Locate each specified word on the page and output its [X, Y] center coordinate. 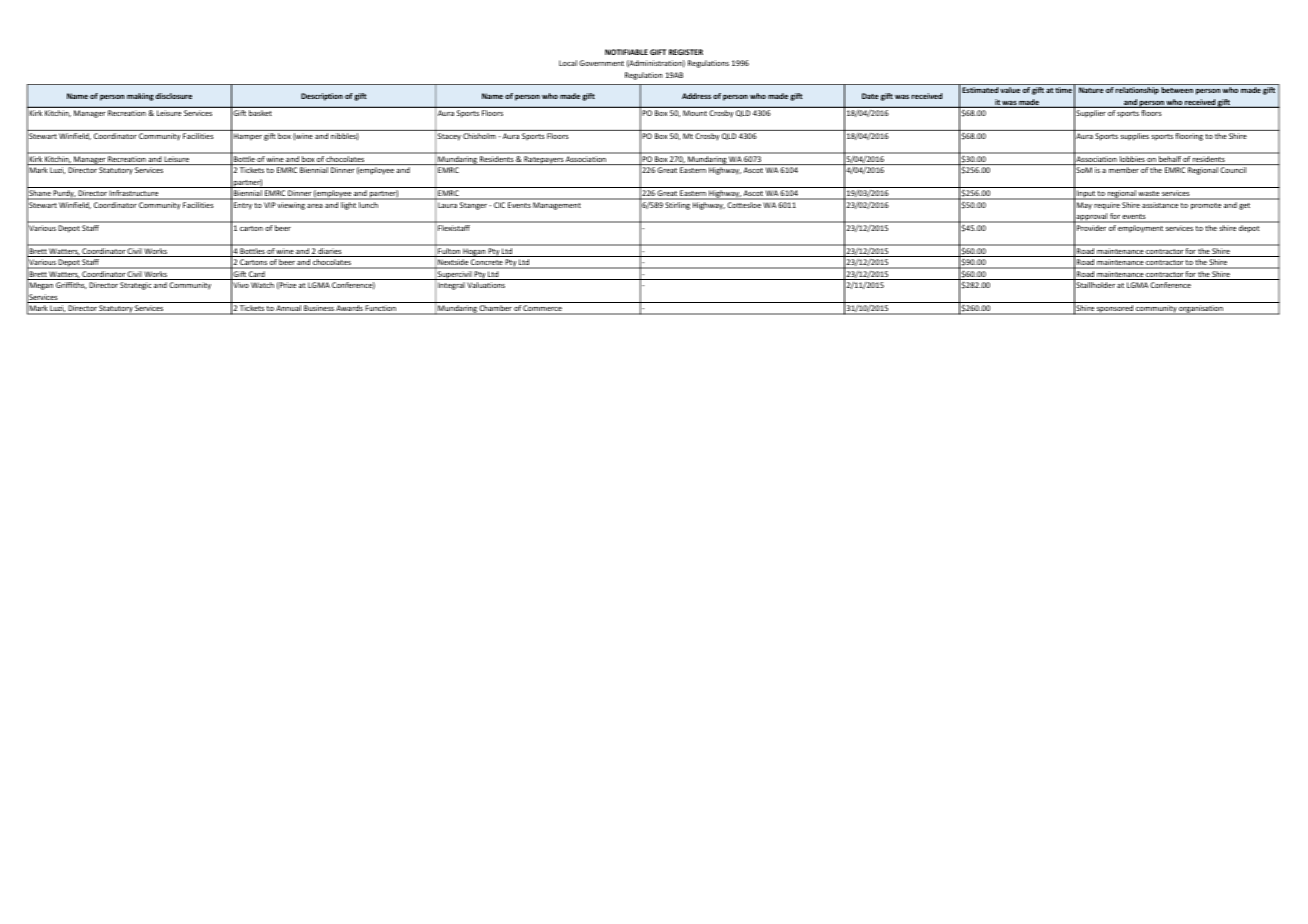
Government [601, 63]
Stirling [678, 206]
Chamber [495, 308]
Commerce [542, 308]
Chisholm [479, 136]
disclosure [174, 96]
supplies [1135, 137]
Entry [243, 205]
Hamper [248, 136]
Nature [1091, 90]
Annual [288, 308]
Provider [1091, 228]
